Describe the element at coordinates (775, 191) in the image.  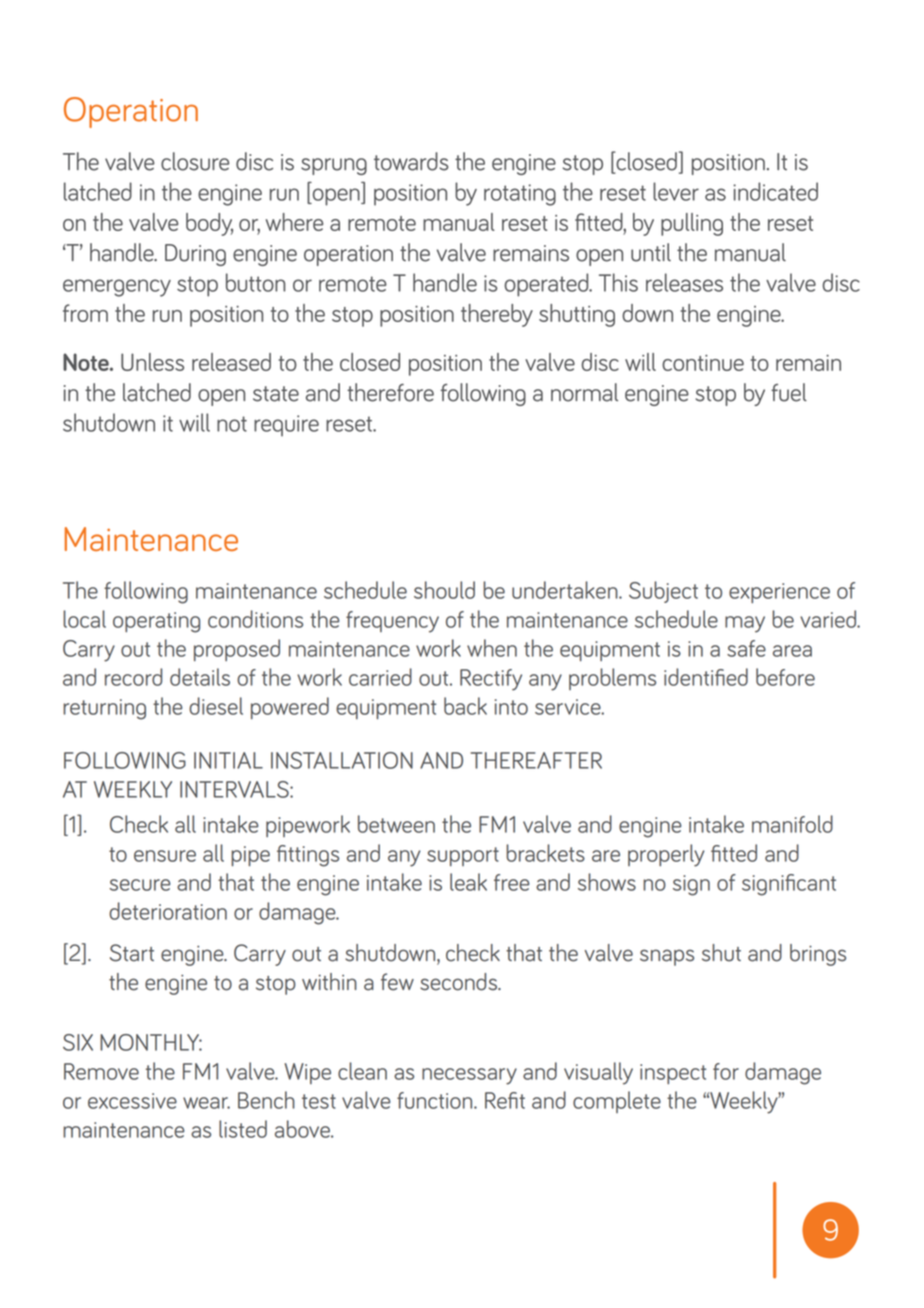
I see `indicated` at that location.
